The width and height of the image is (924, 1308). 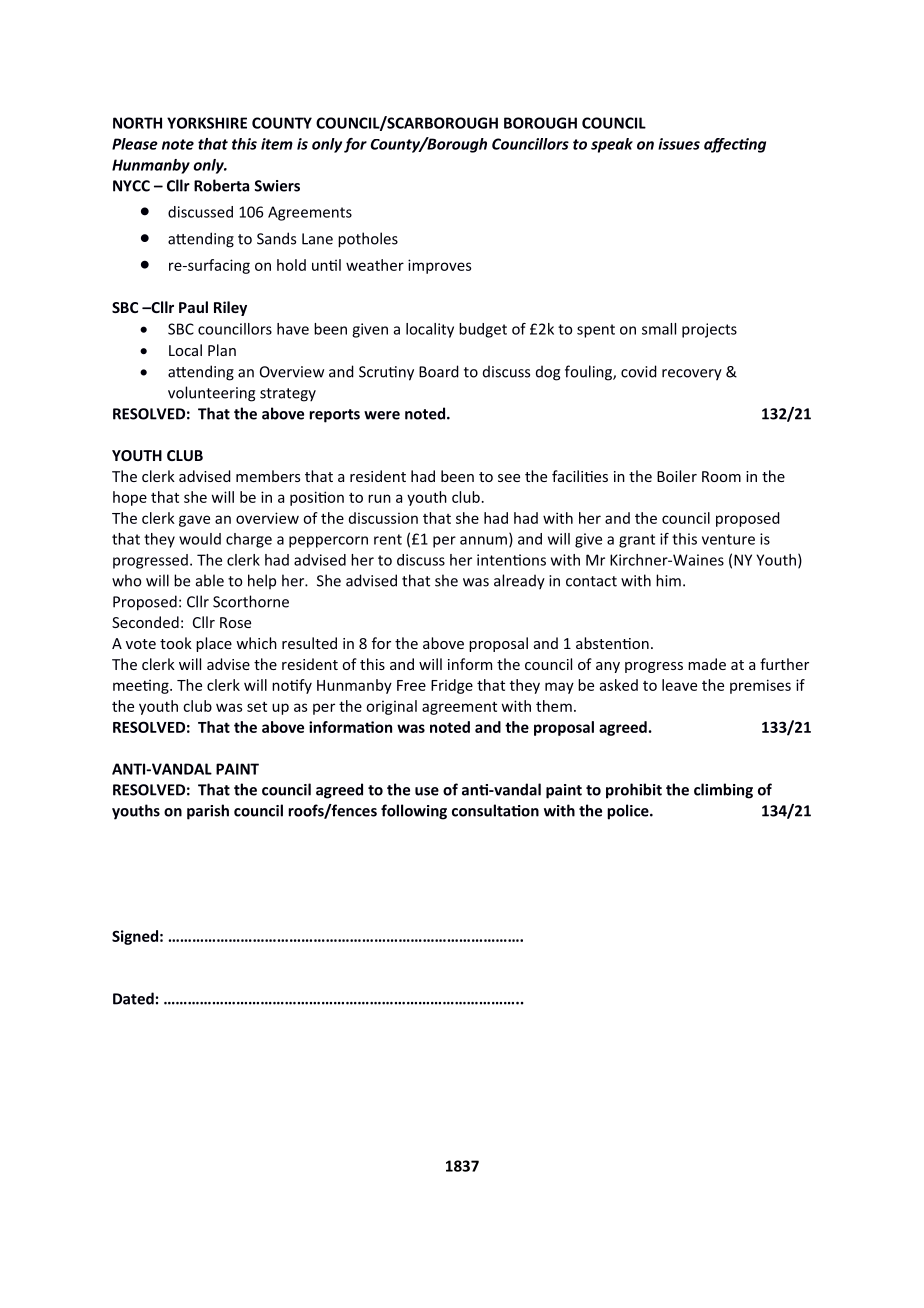 What do you see at coordinates (728, 539) in the image?
I see `venture` at bounding box center [728, 539].
